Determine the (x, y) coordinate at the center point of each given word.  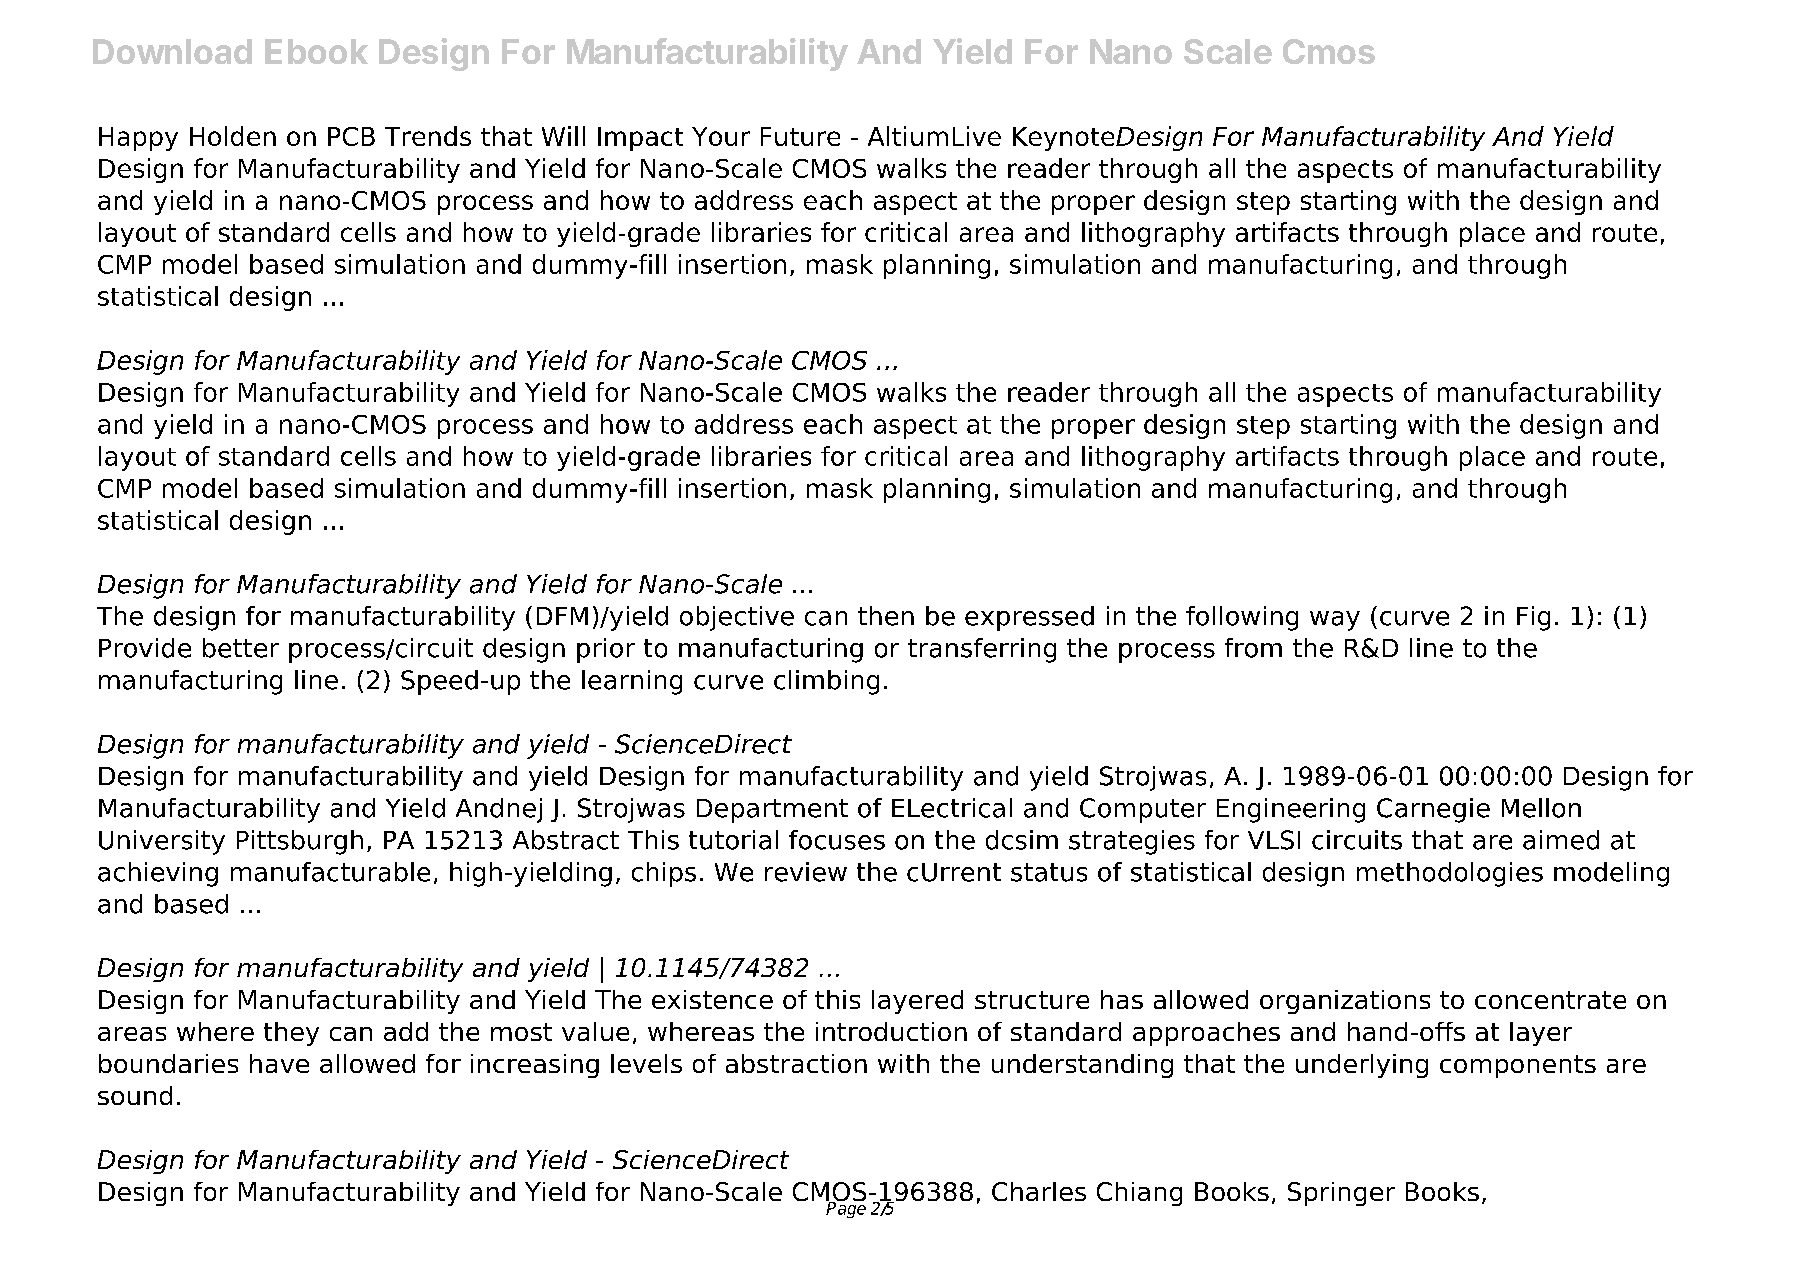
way (1335, 621)
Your (721, 136)
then (886, 616)
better (241, 648)
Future (800, 136)
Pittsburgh (300, 842)
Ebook (316, 51)
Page (846, 1209)
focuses (837, 840)
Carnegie (1433, 810)
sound (135, 1095)
